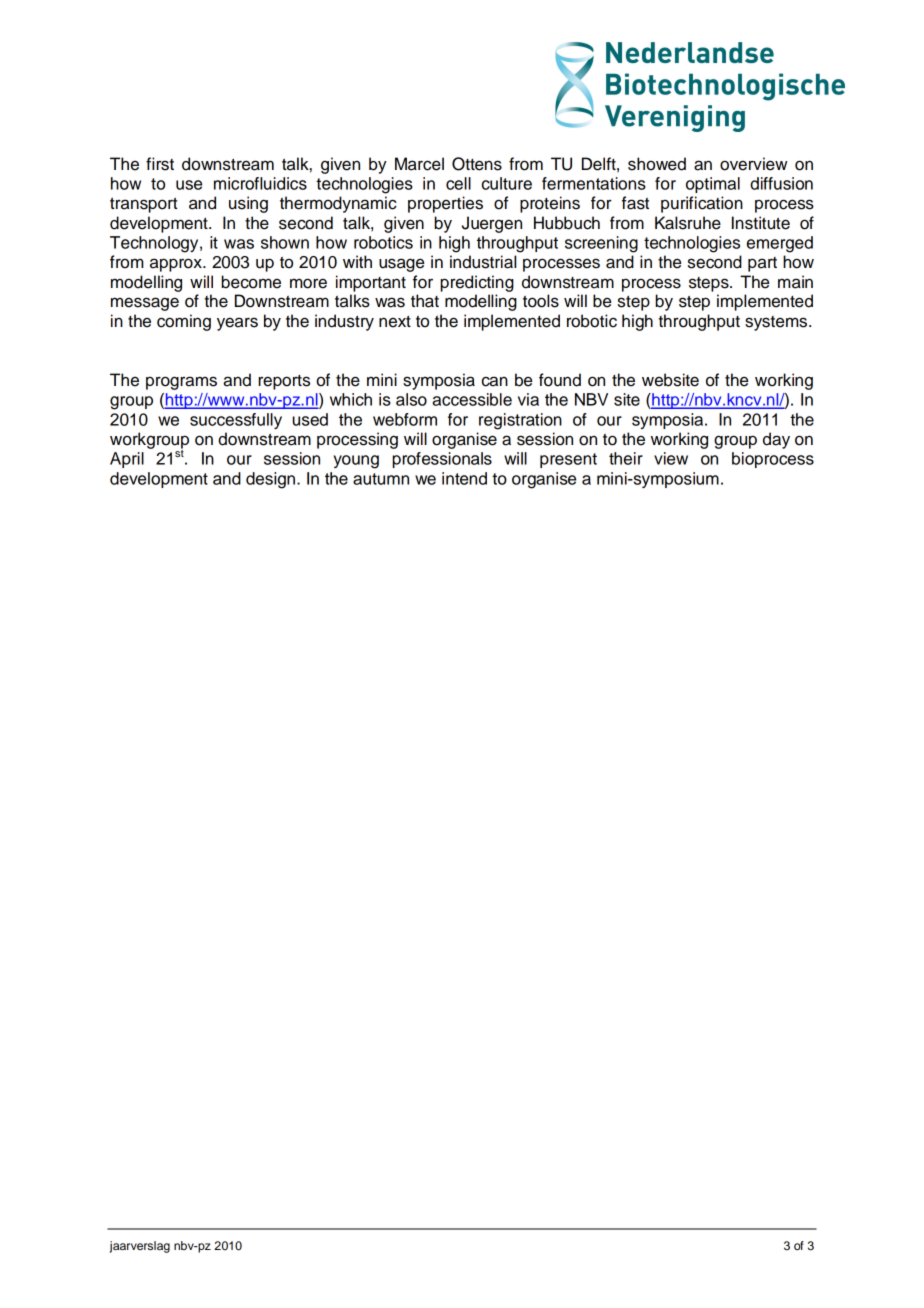 The image size is (924, 1308). Describe the element at coordinates (181, 383) in the page. I see `programs` at that location.
